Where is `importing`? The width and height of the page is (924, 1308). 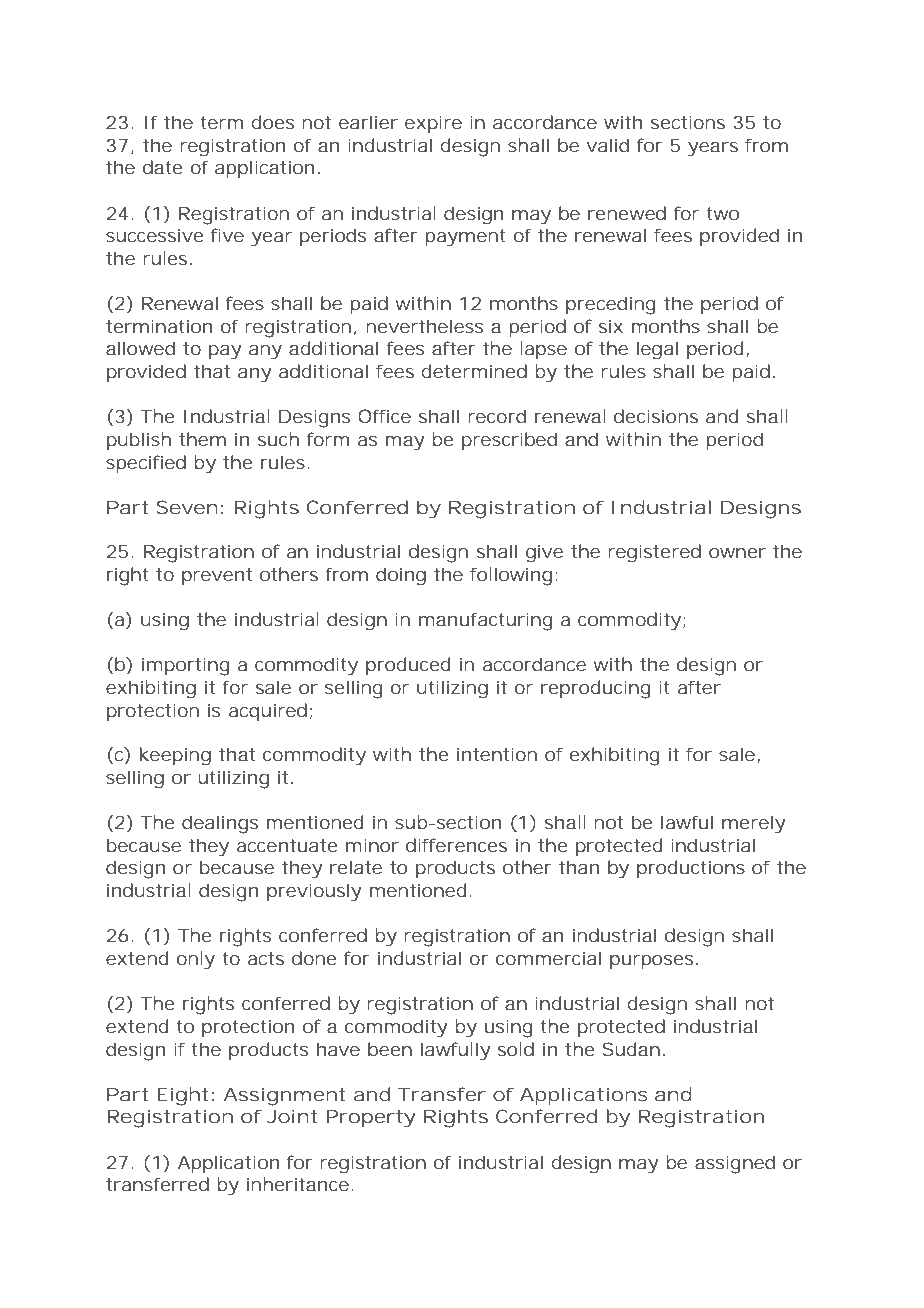
importing is located at coordinates (186, 666).
